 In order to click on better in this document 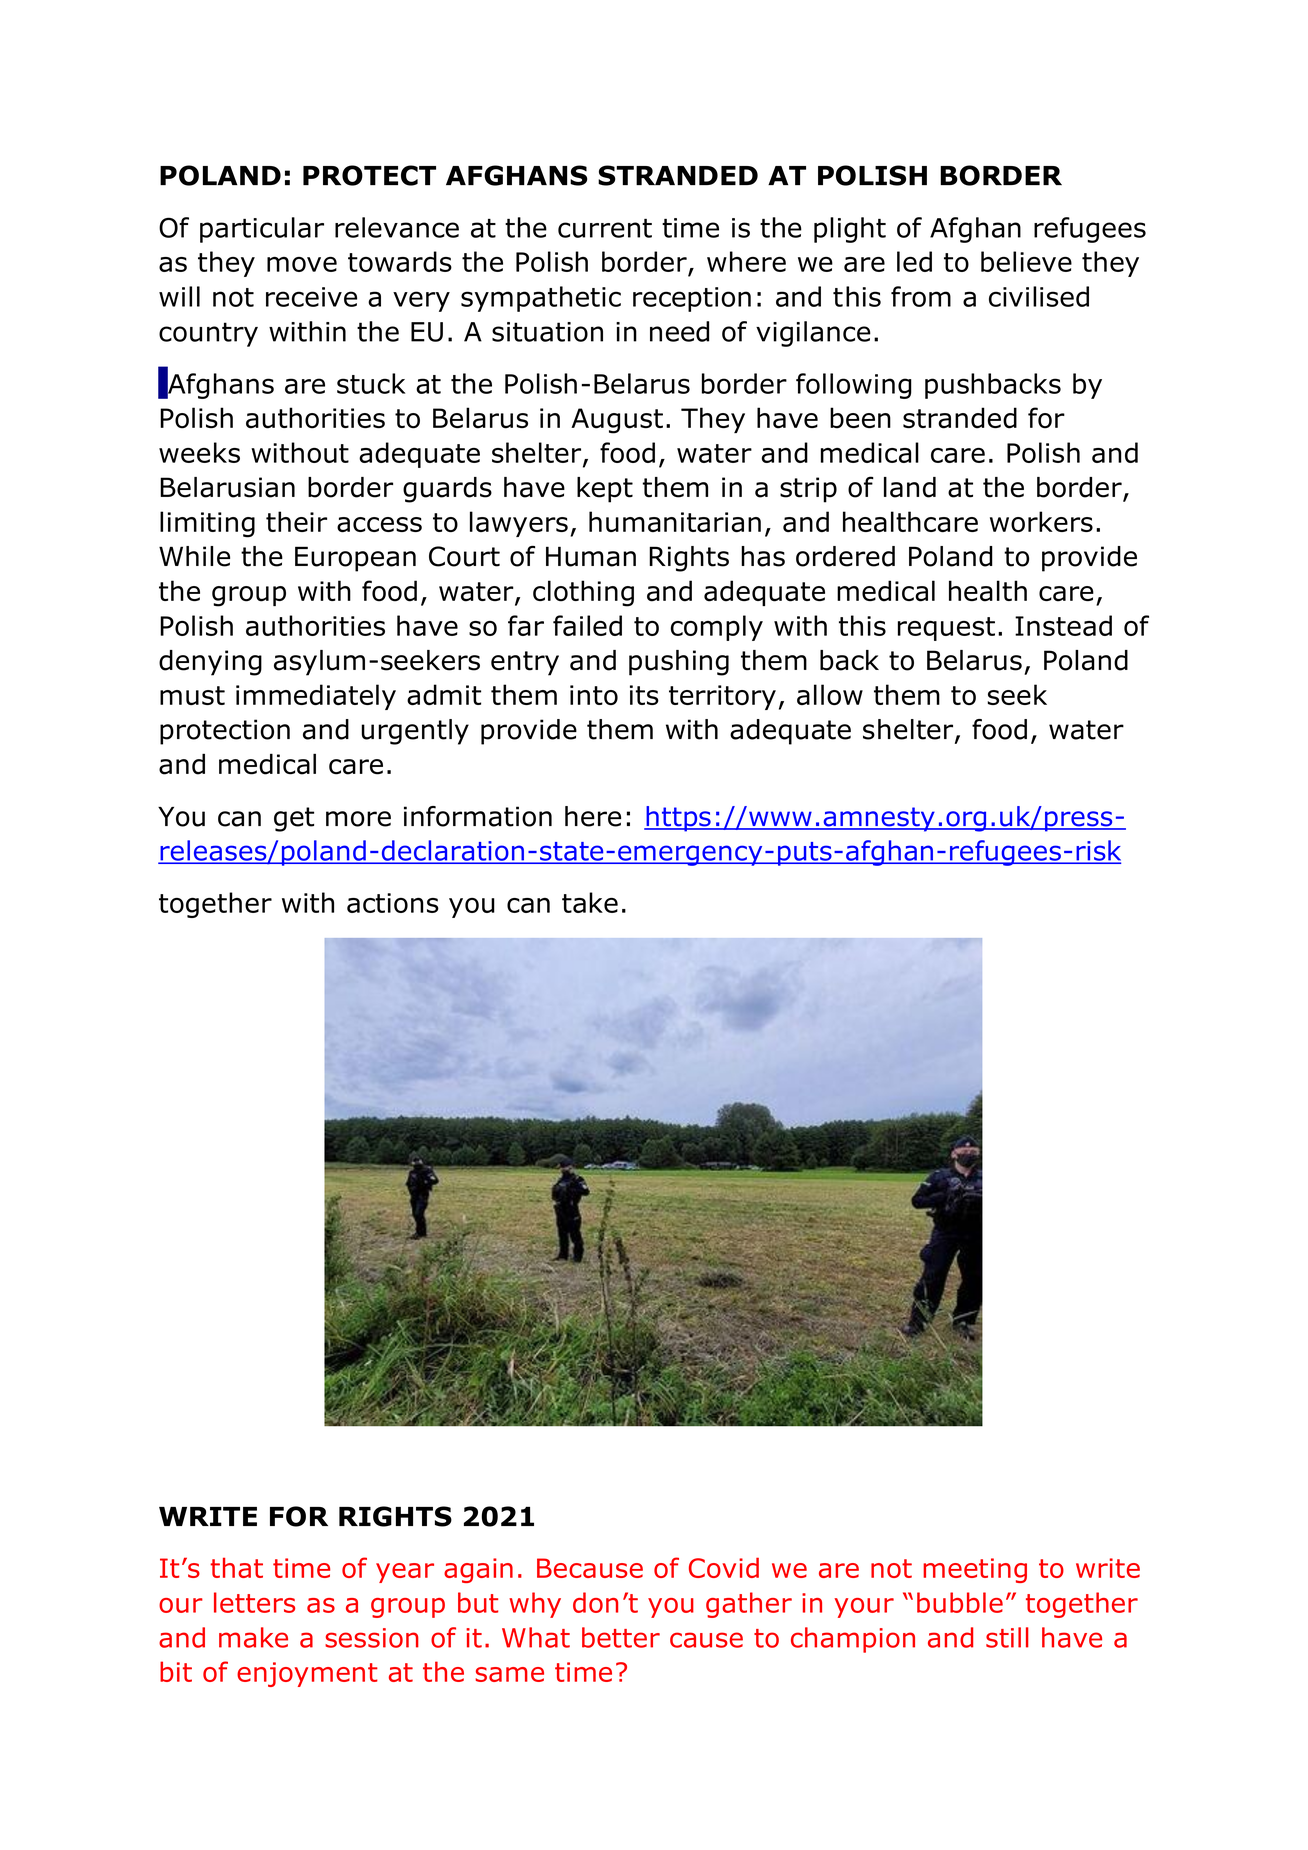, I will do `click(621, 1637)`.
